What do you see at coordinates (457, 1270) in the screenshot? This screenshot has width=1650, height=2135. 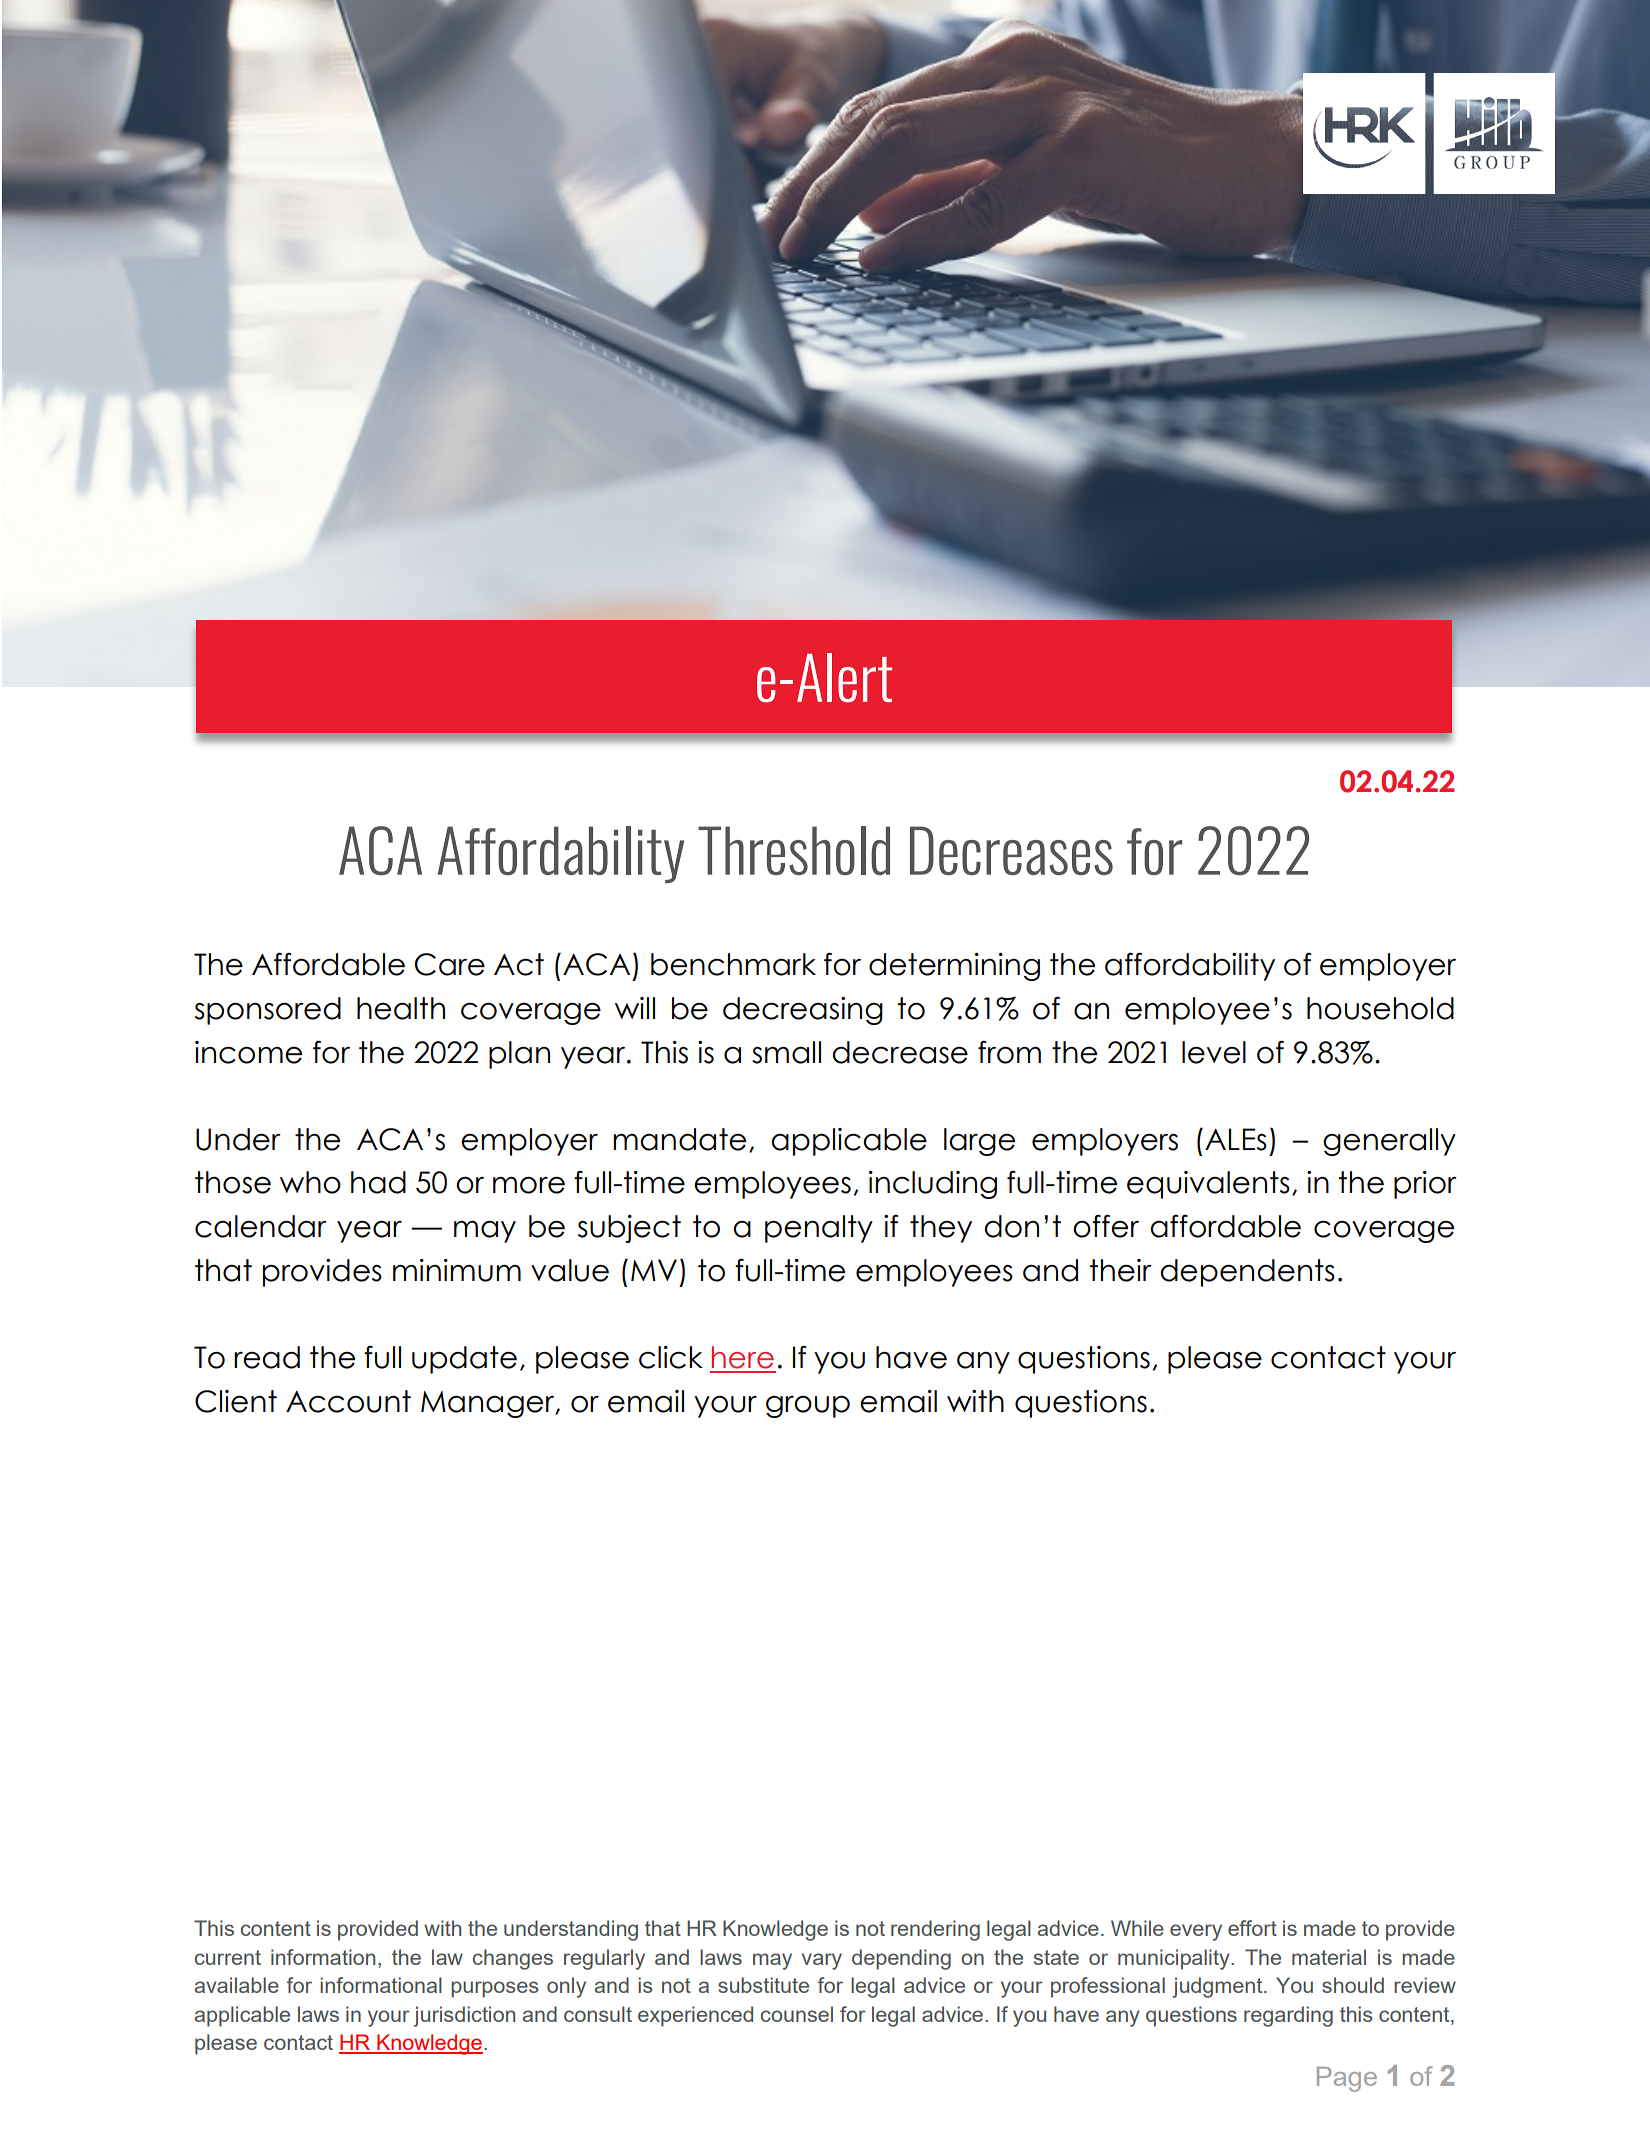 I see `minimum` at bounding box center [457, 1270].
